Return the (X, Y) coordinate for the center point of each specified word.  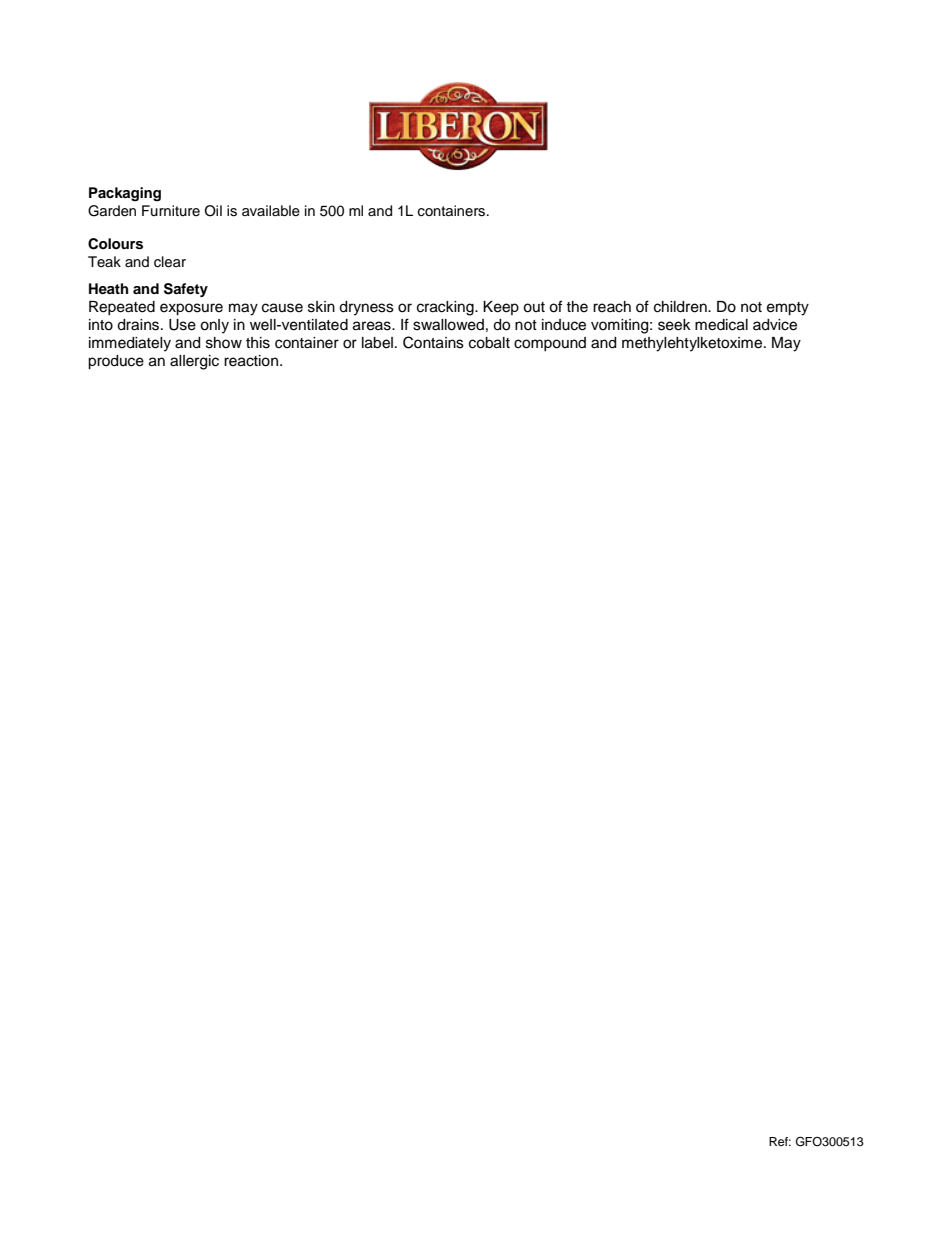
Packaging (125, 194)
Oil (213, 211)
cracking (446, 308)
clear (170, 262)
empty (788, 309)
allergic (194, 362)
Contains (433, 342)
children (681, 307)
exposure (191, 309)
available (271, 211)
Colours (115, 244)
